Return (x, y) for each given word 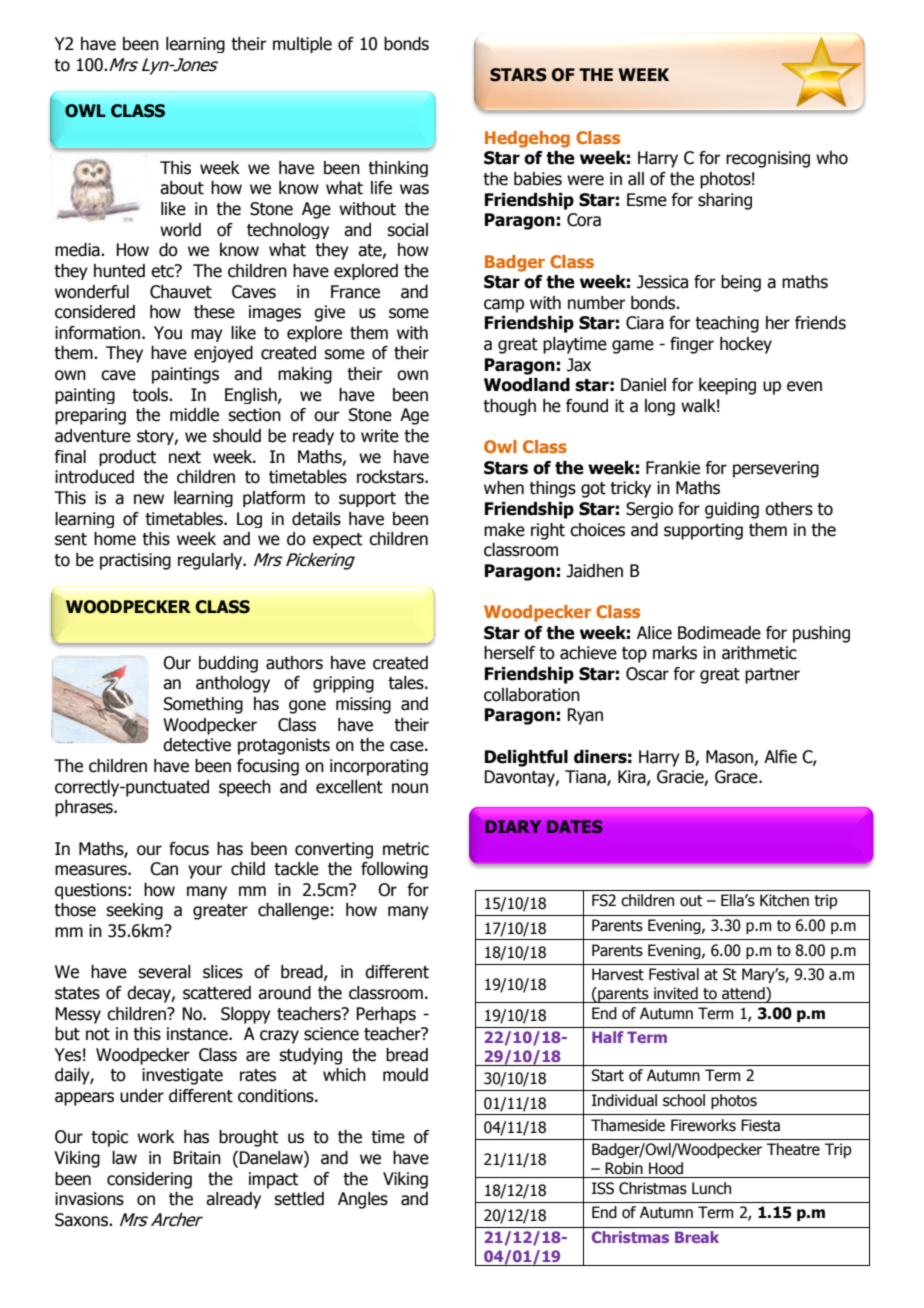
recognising (768, 159)
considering (149, 1180)
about (182, 188)
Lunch (711, 1188)
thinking (398, 169)
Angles (363, 1200)
